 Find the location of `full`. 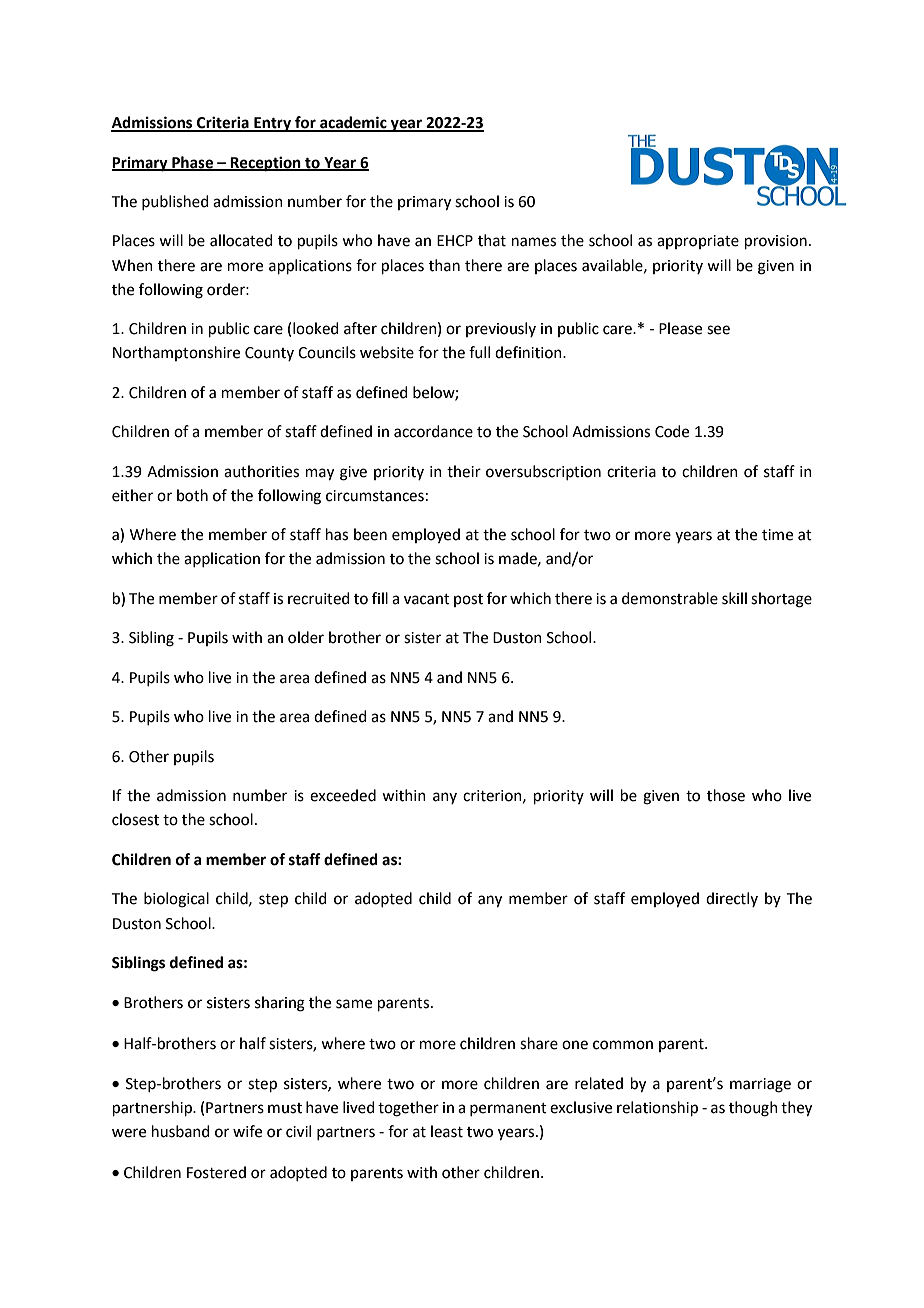

full is located at coordinates (479, 352).
